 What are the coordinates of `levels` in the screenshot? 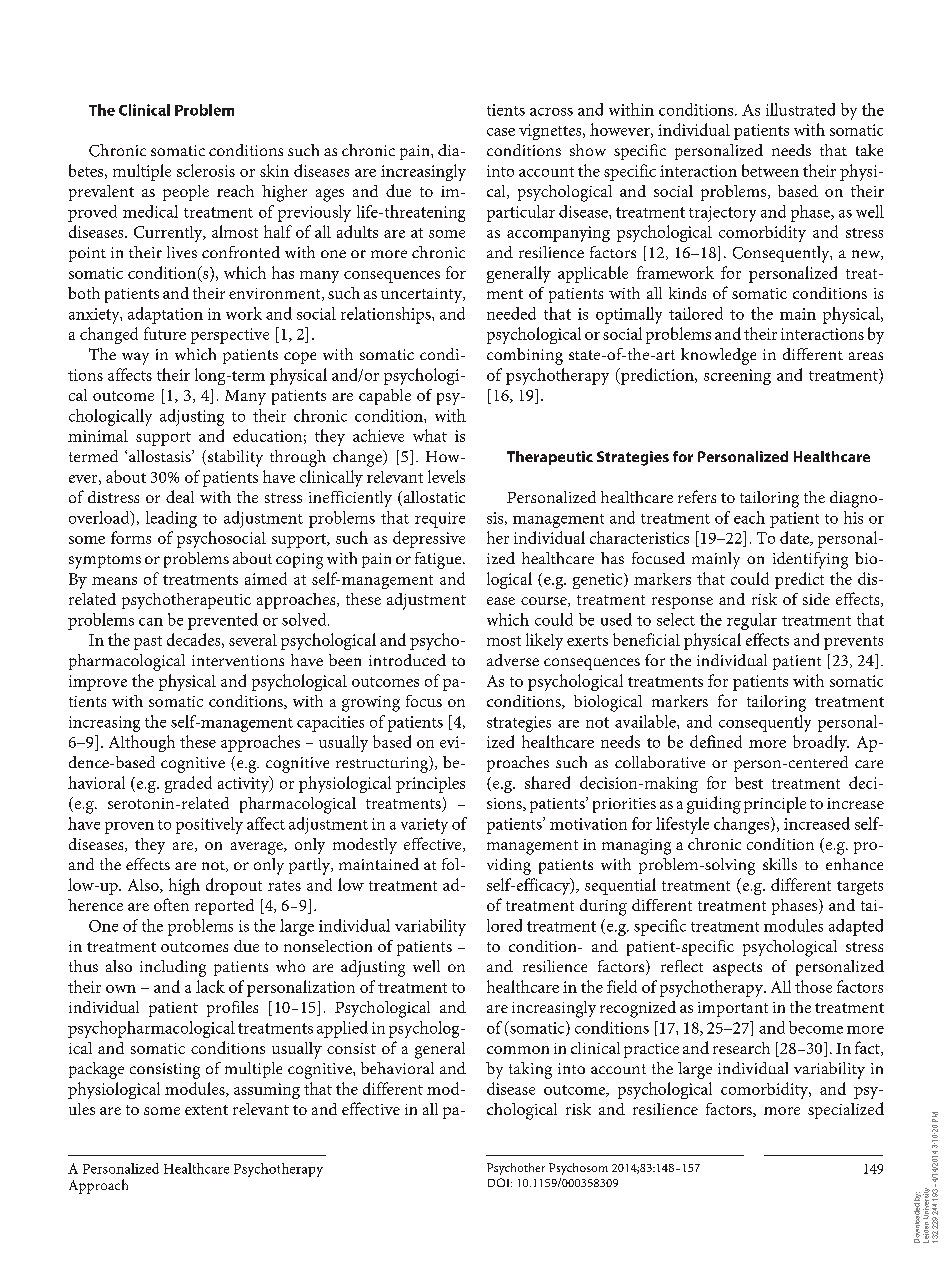 It's located at (446, 476).
